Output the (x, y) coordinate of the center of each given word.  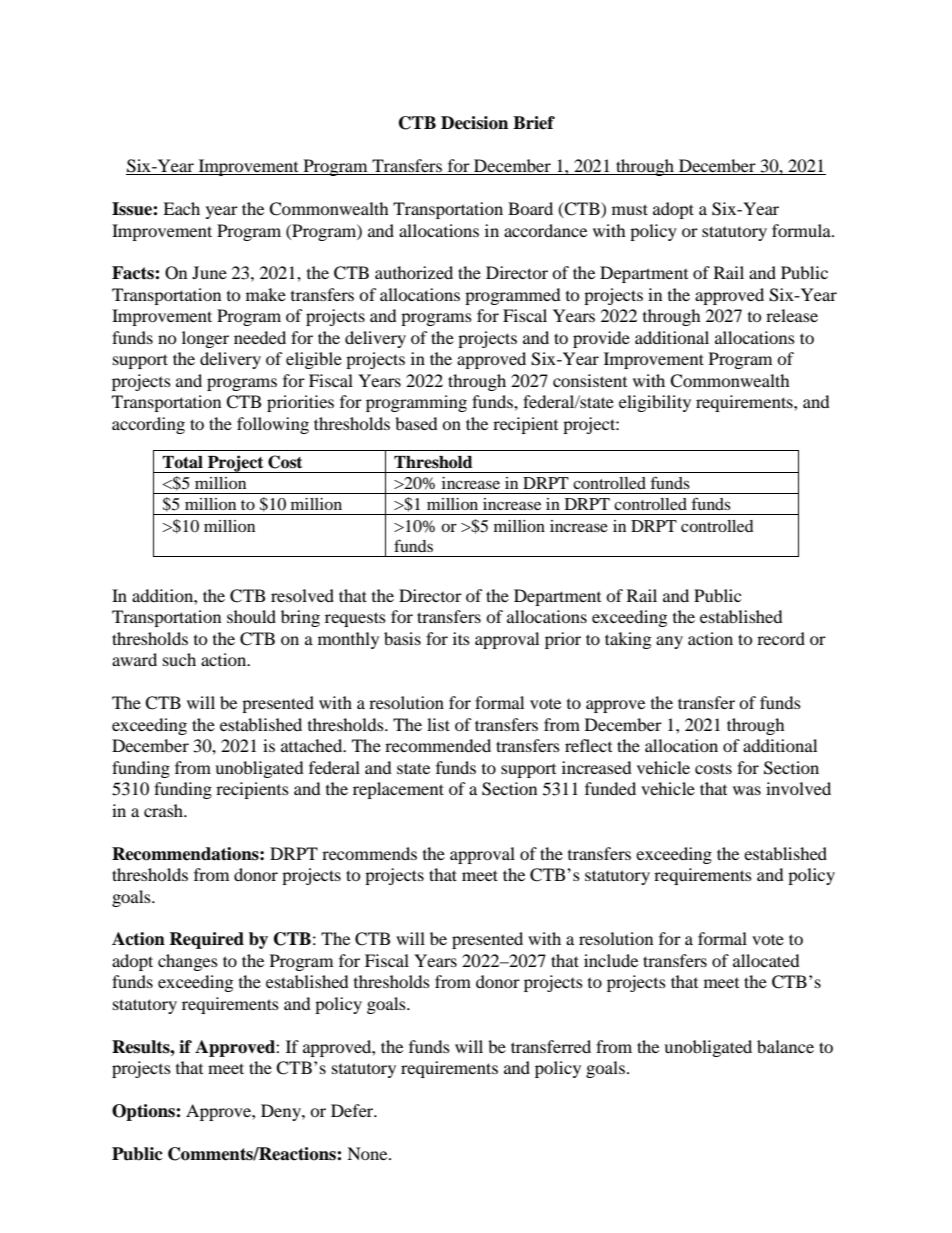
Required (206, 940)
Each (181, 208)
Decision (474, 123)
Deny (282, 1112)
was (747, 790)
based (416, 423)
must (630, 209)
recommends (369, 853)
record (781, 638)
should (251, 616)
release (792, 315)
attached (313, 745)
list (438, 724)
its (461, 638)
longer (205, 339)
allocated (766, 960)
